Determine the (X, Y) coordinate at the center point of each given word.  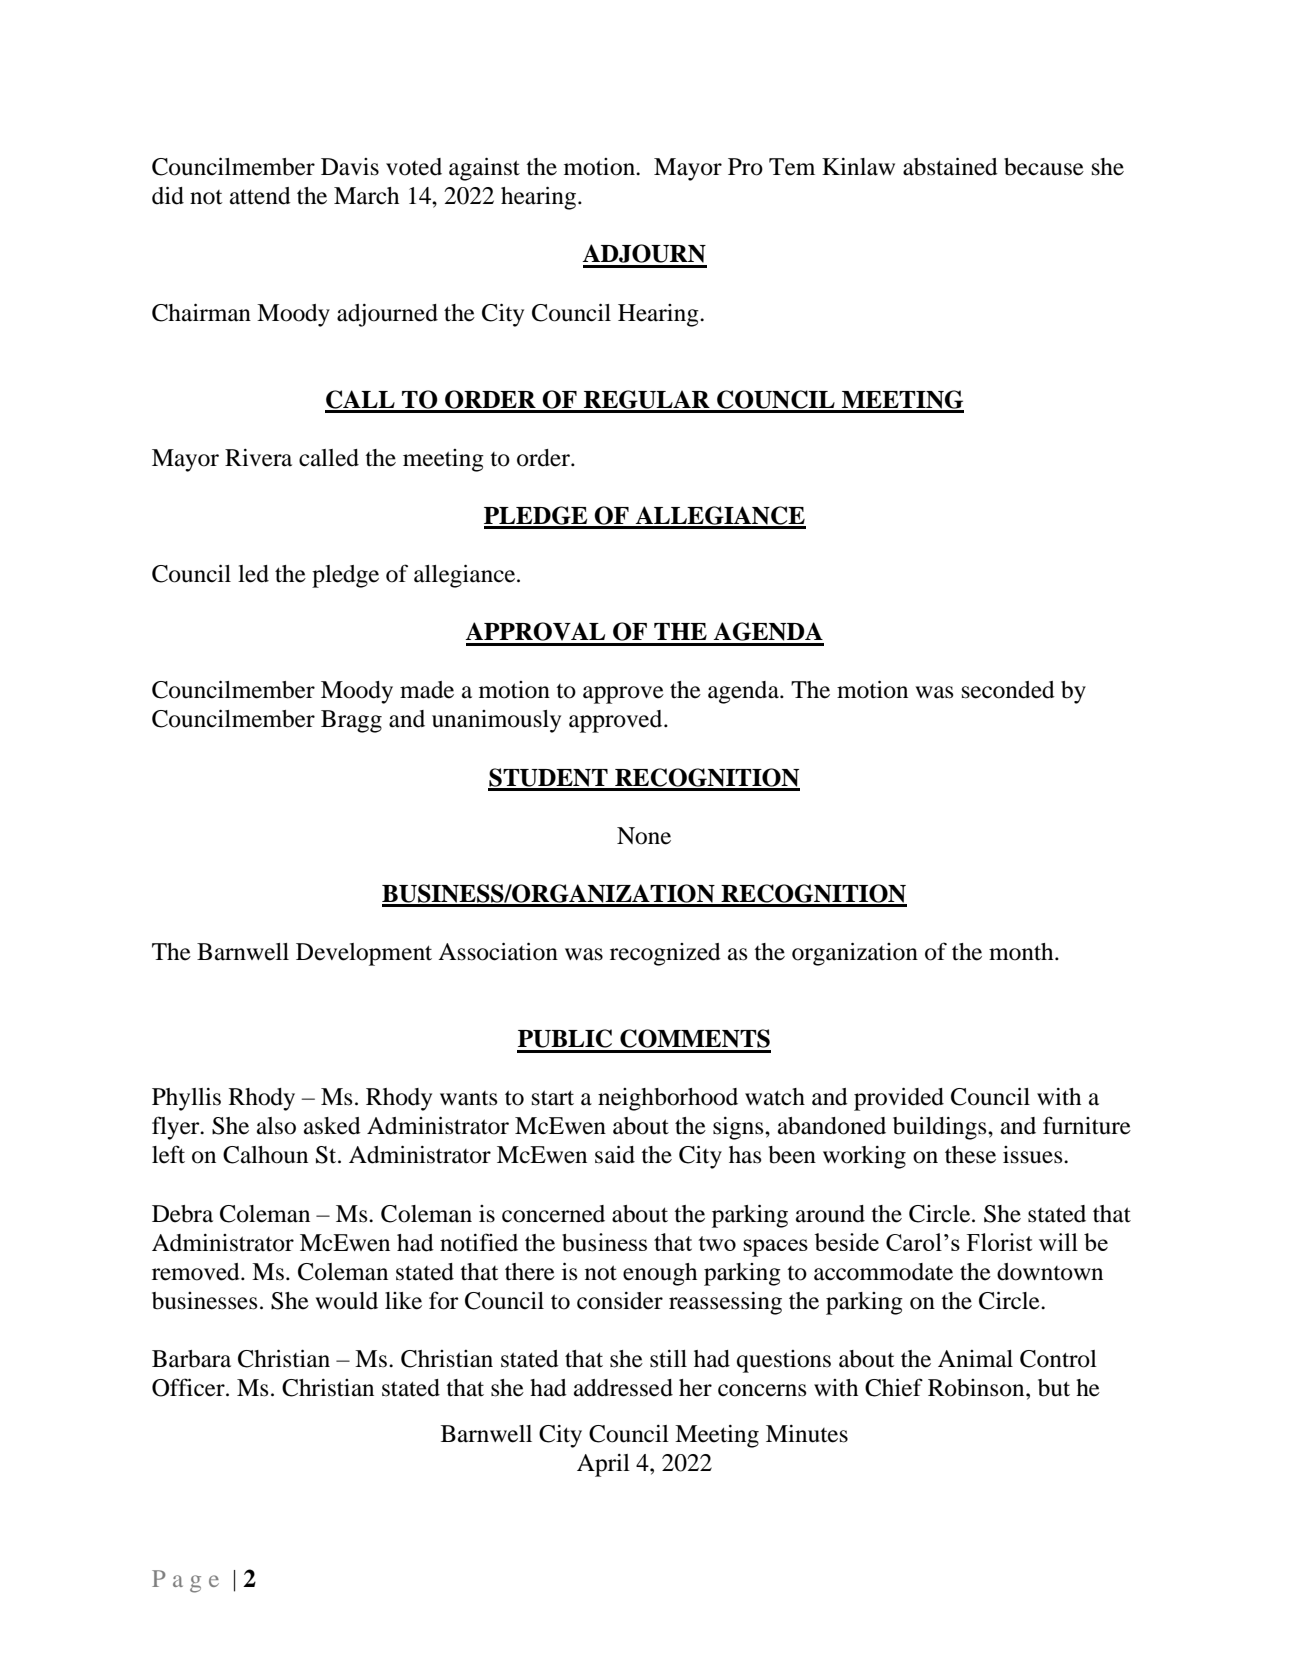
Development (364, 954)
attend (260, 196)
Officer (189, 1387)
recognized (665, 954)
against (484, 169)
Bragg (351, 721)
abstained (950, 166)
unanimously (496, 721)
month (1022, 952)
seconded (1008, 690)
